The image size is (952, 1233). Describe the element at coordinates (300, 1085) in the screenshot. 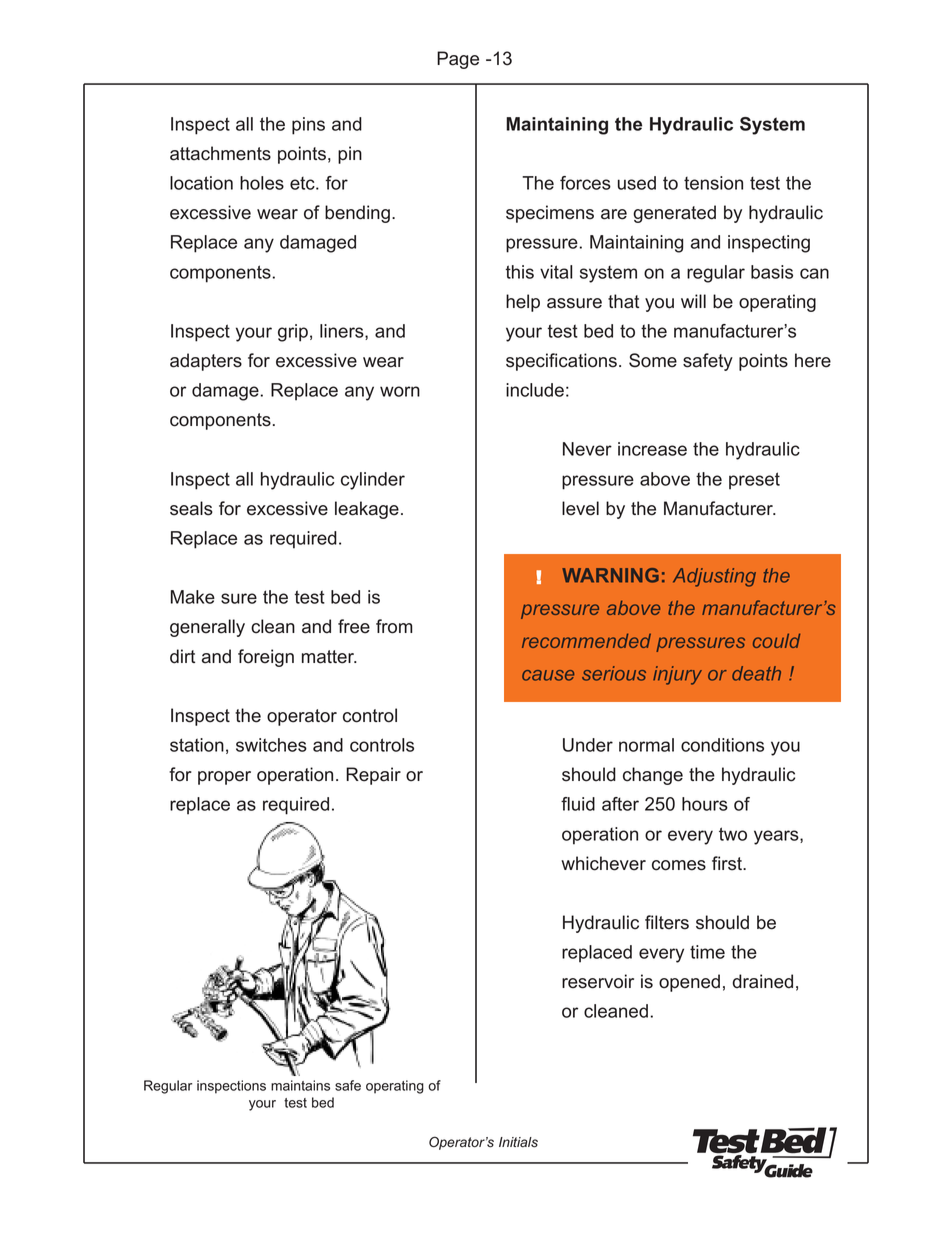

I see `maintains` at that location.
